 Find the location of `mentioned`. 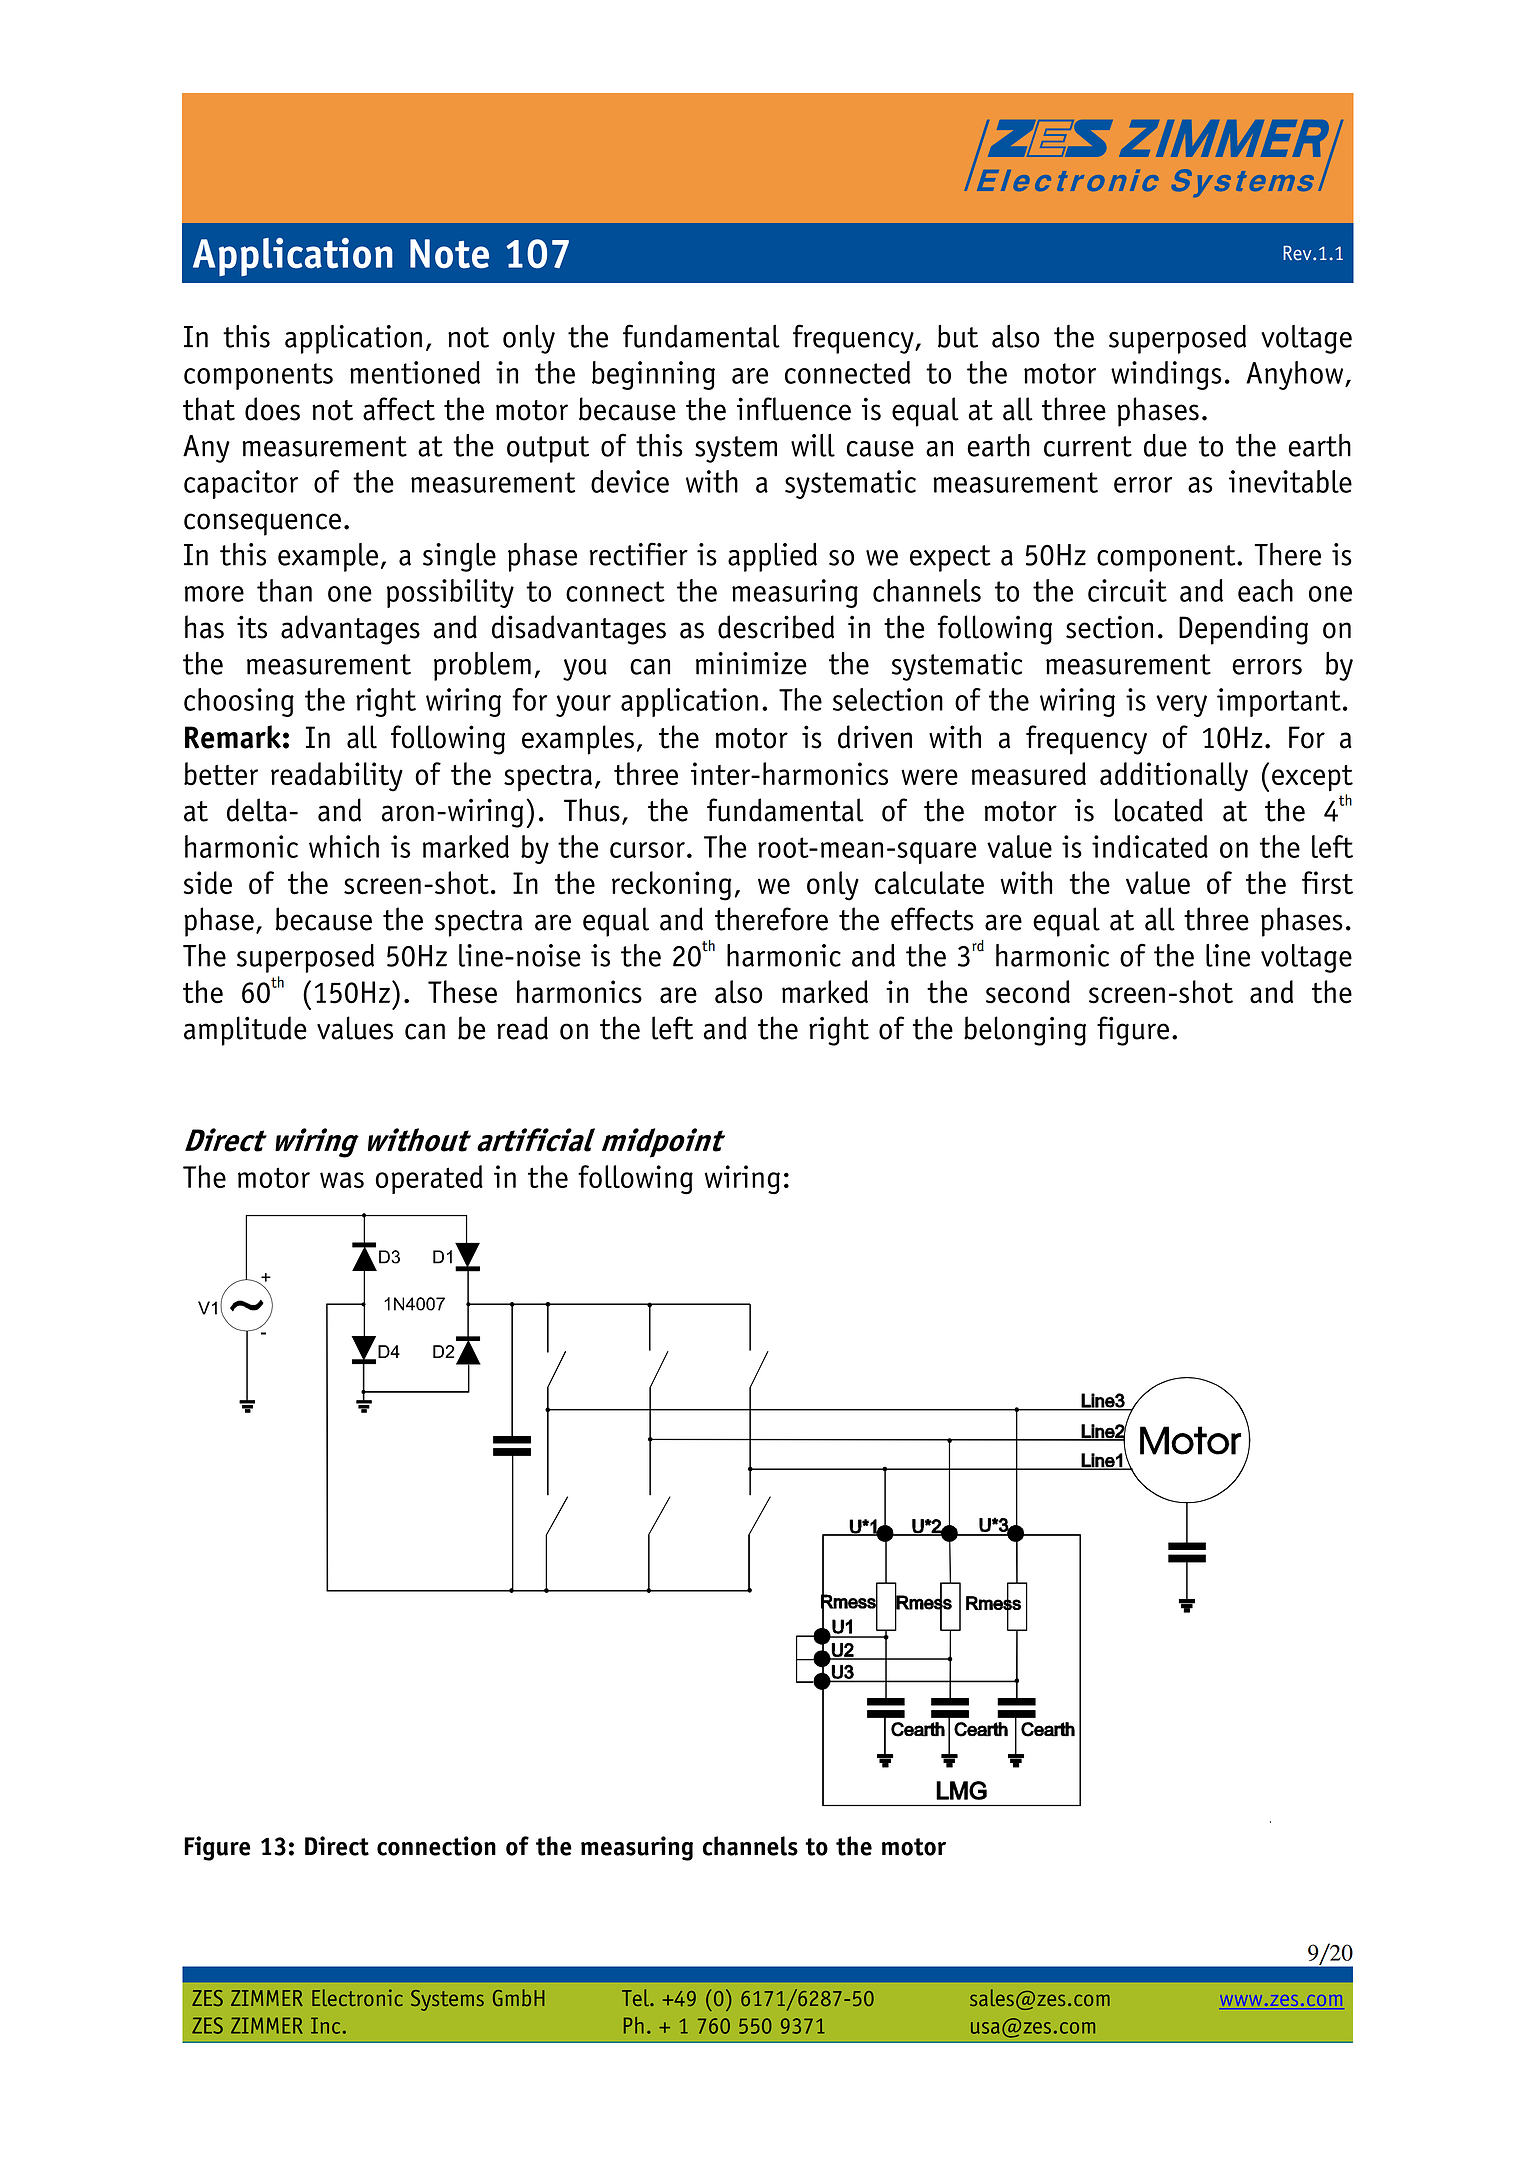

mentioned is located at coordinates (415, 372).
